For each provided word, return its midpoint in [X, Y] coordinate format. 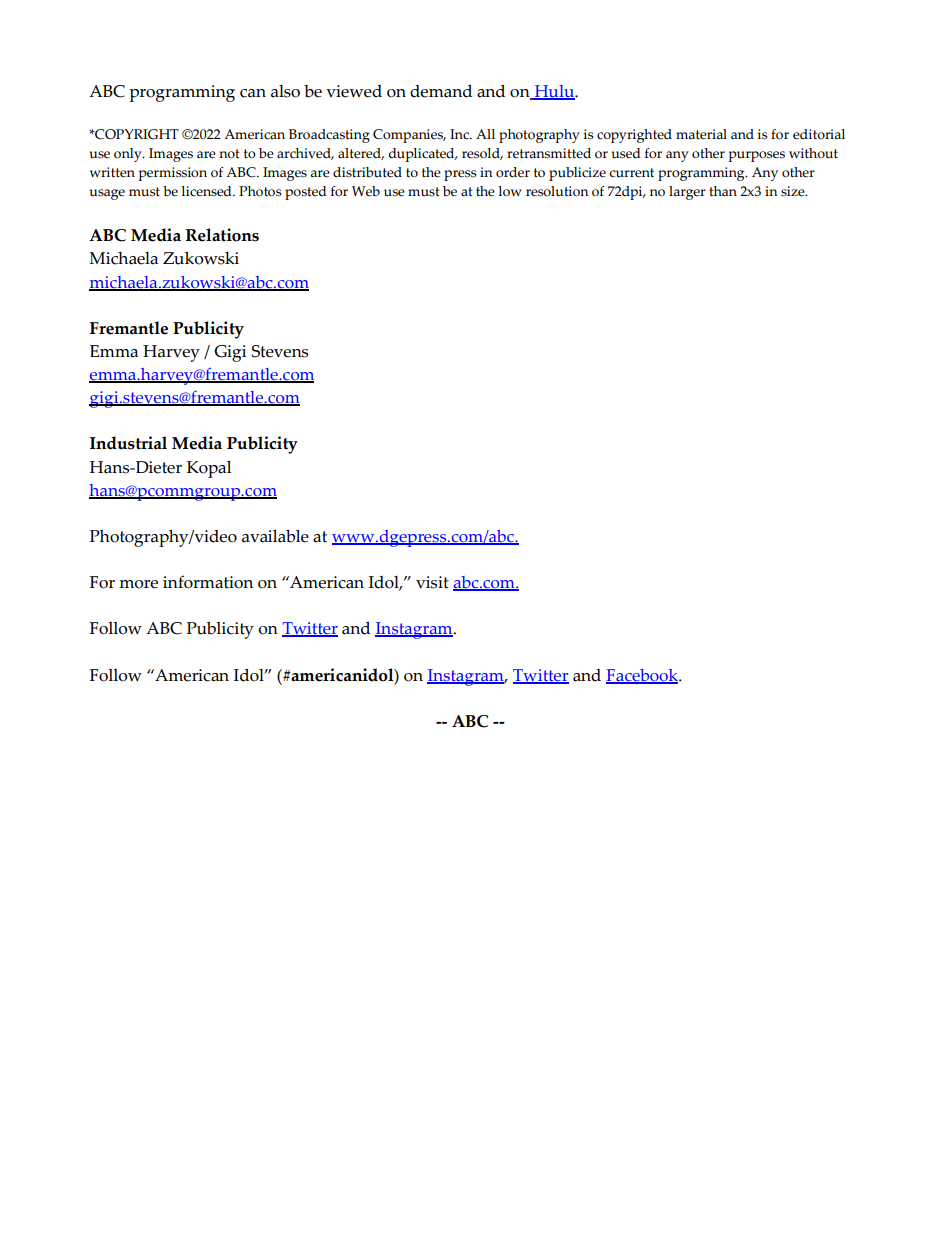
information [208, 582]
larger [687, 193]
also [285, 91]
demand [441, 91]
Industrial [128, 443]
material [701, 134]
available [275, 536]
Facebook [643, 676]
